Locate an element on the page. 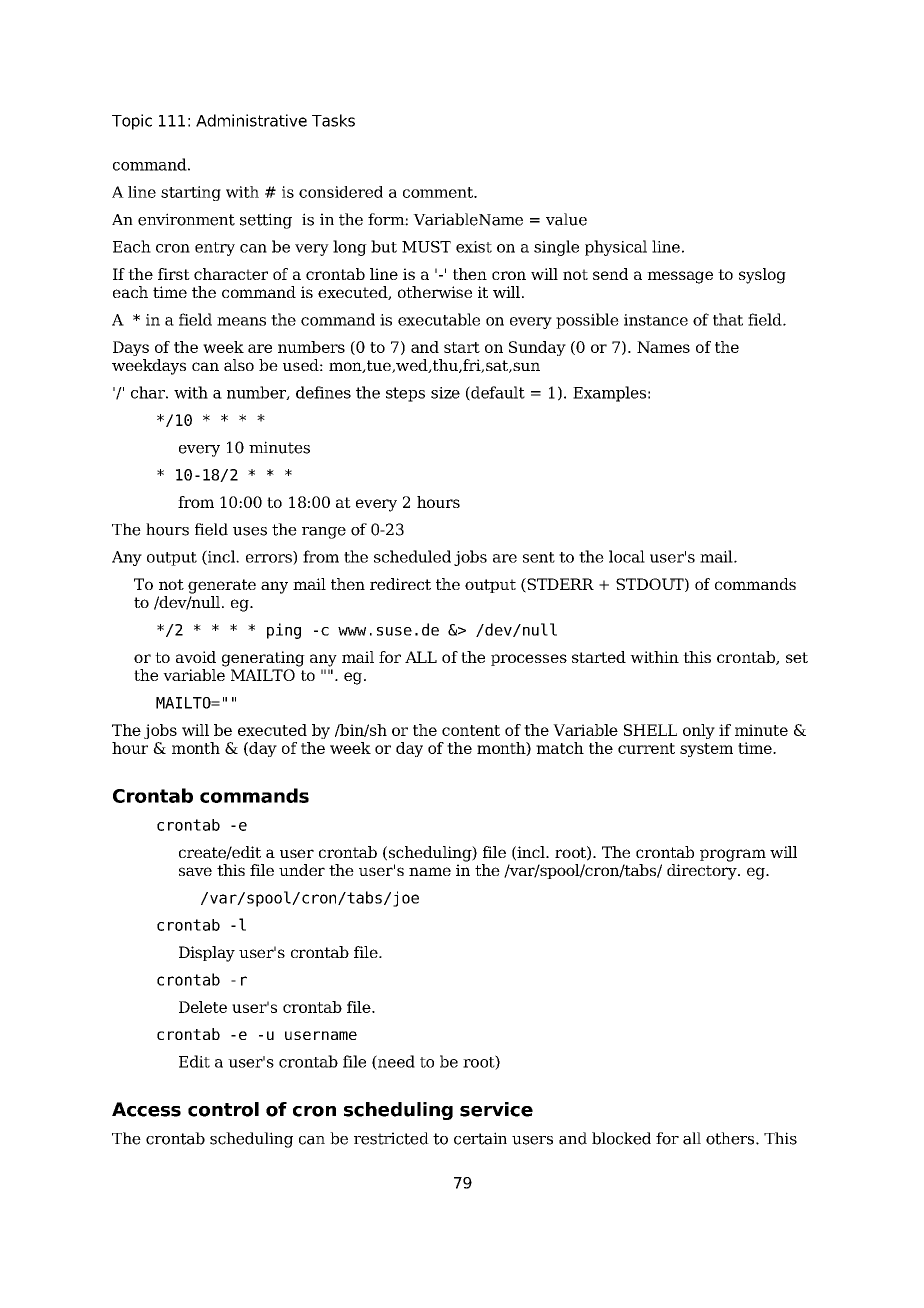 This image has width=924, height=1308. control is located at coordinates (223, 1109).
